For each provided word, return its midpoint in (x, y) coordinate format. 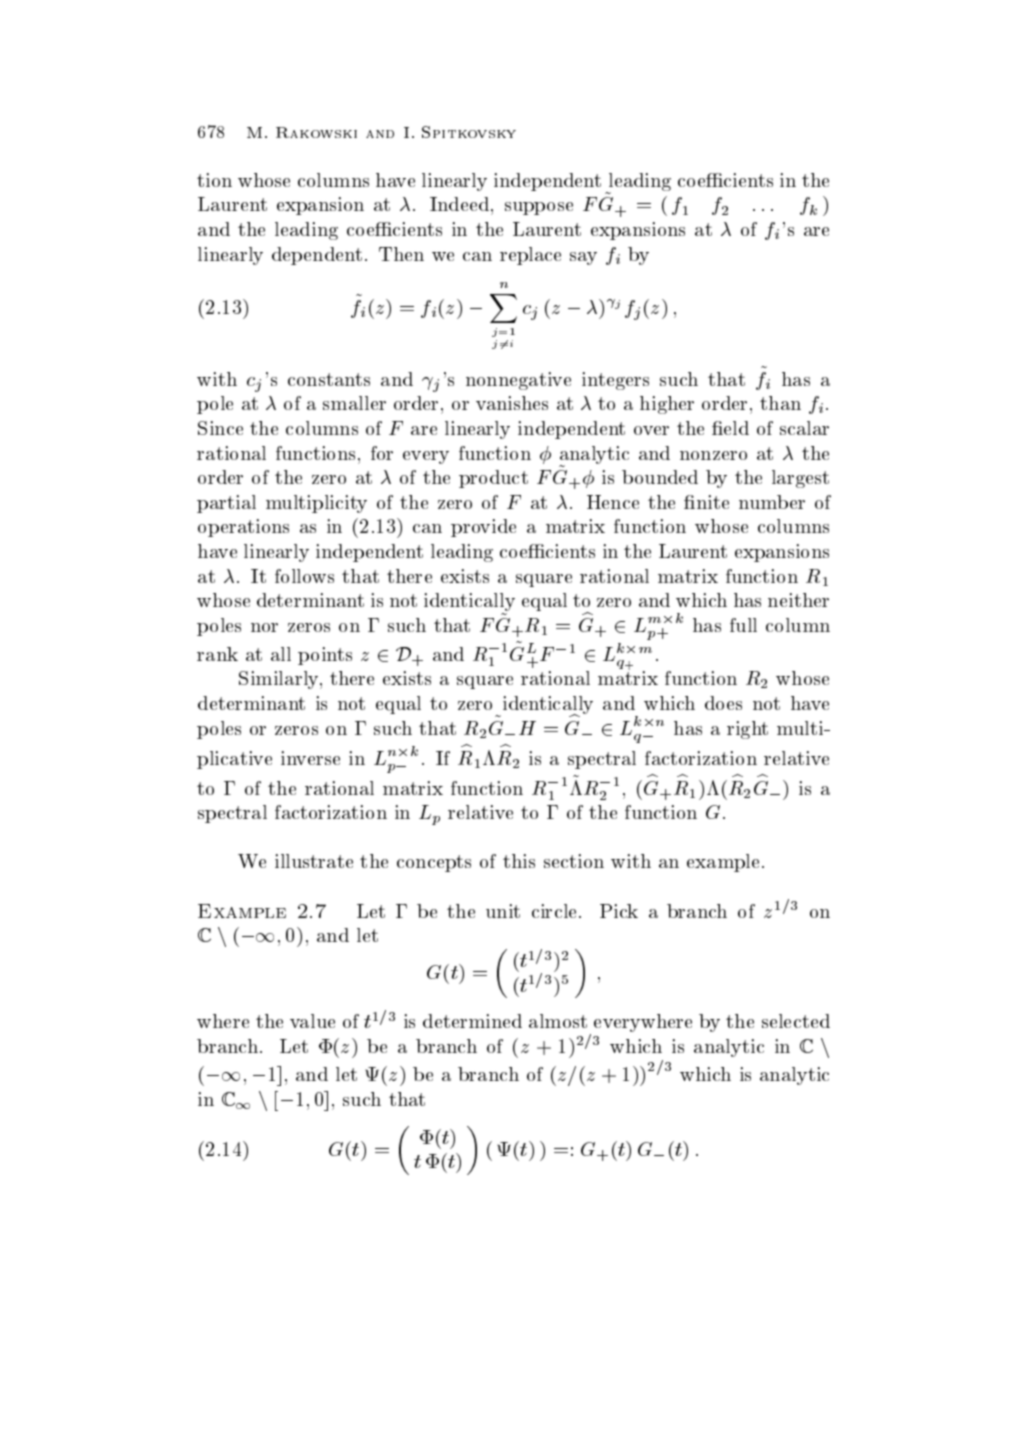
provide (483, 528)
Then (401, 254)
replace (530, 256)
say (583, 258)
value (312, 1021)
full (743, 625)
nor (264, 627)
